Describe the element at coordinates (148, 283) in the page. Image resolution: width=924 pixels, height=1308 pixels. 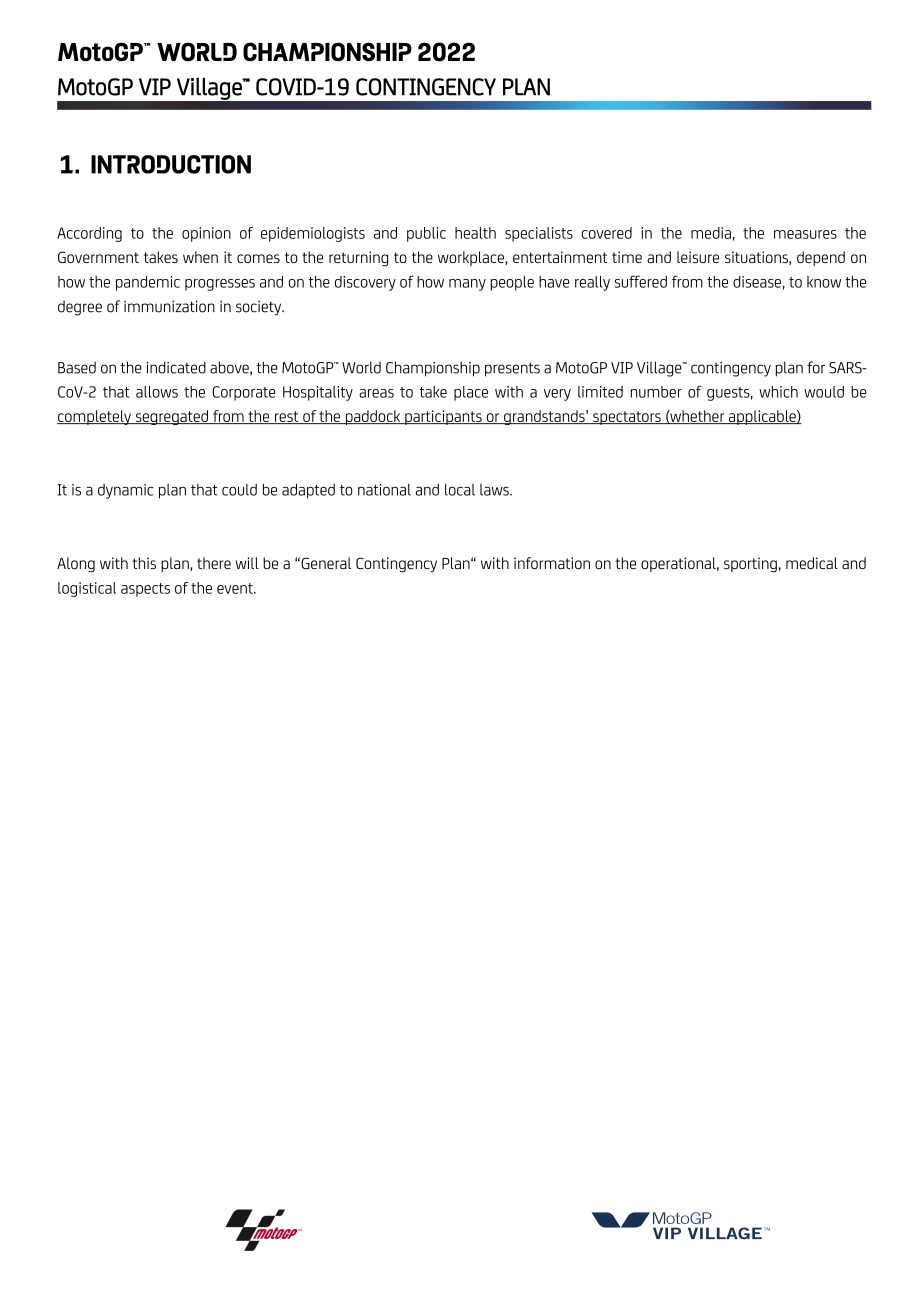
I see `pandemic` at that location.
